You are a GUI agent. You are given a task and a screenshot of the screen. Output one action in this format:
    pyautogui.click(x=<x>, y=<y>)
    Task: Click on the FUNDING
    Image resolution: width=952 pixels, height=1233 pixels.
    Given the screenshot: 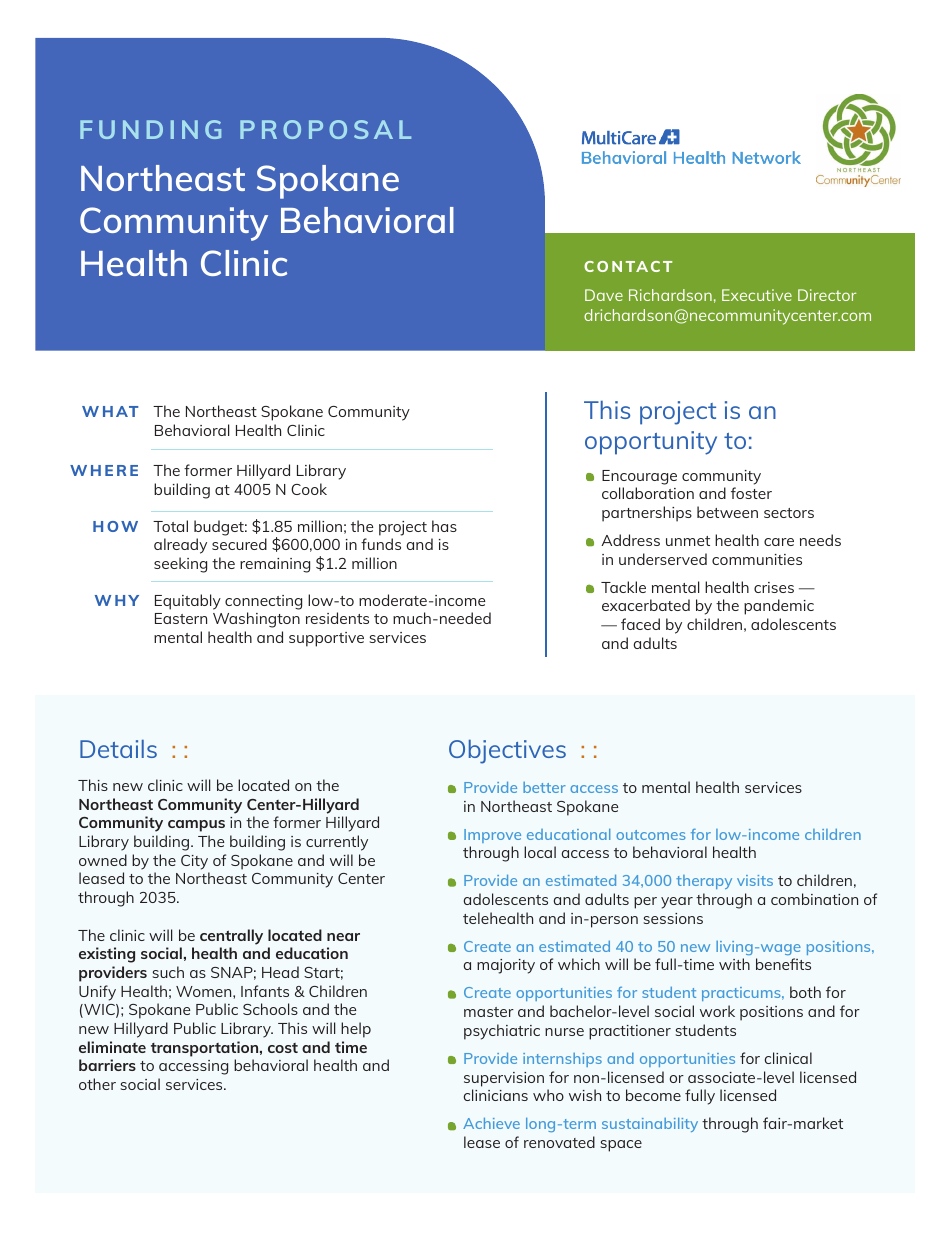 What is the action you would take?
    pyautogui.click(x=150, y=129)
